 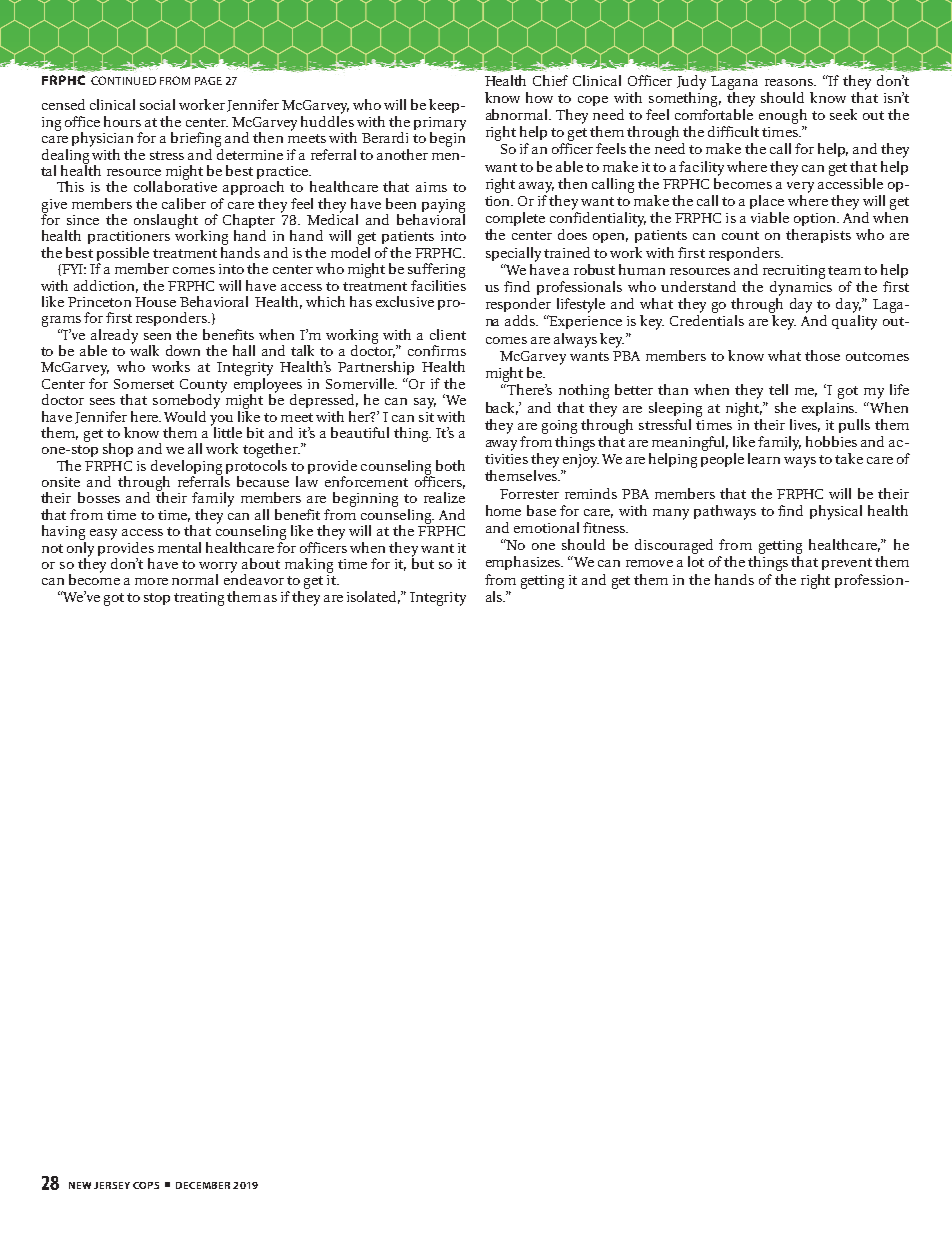 I want to click on realize, so click(x=444, y=497).
